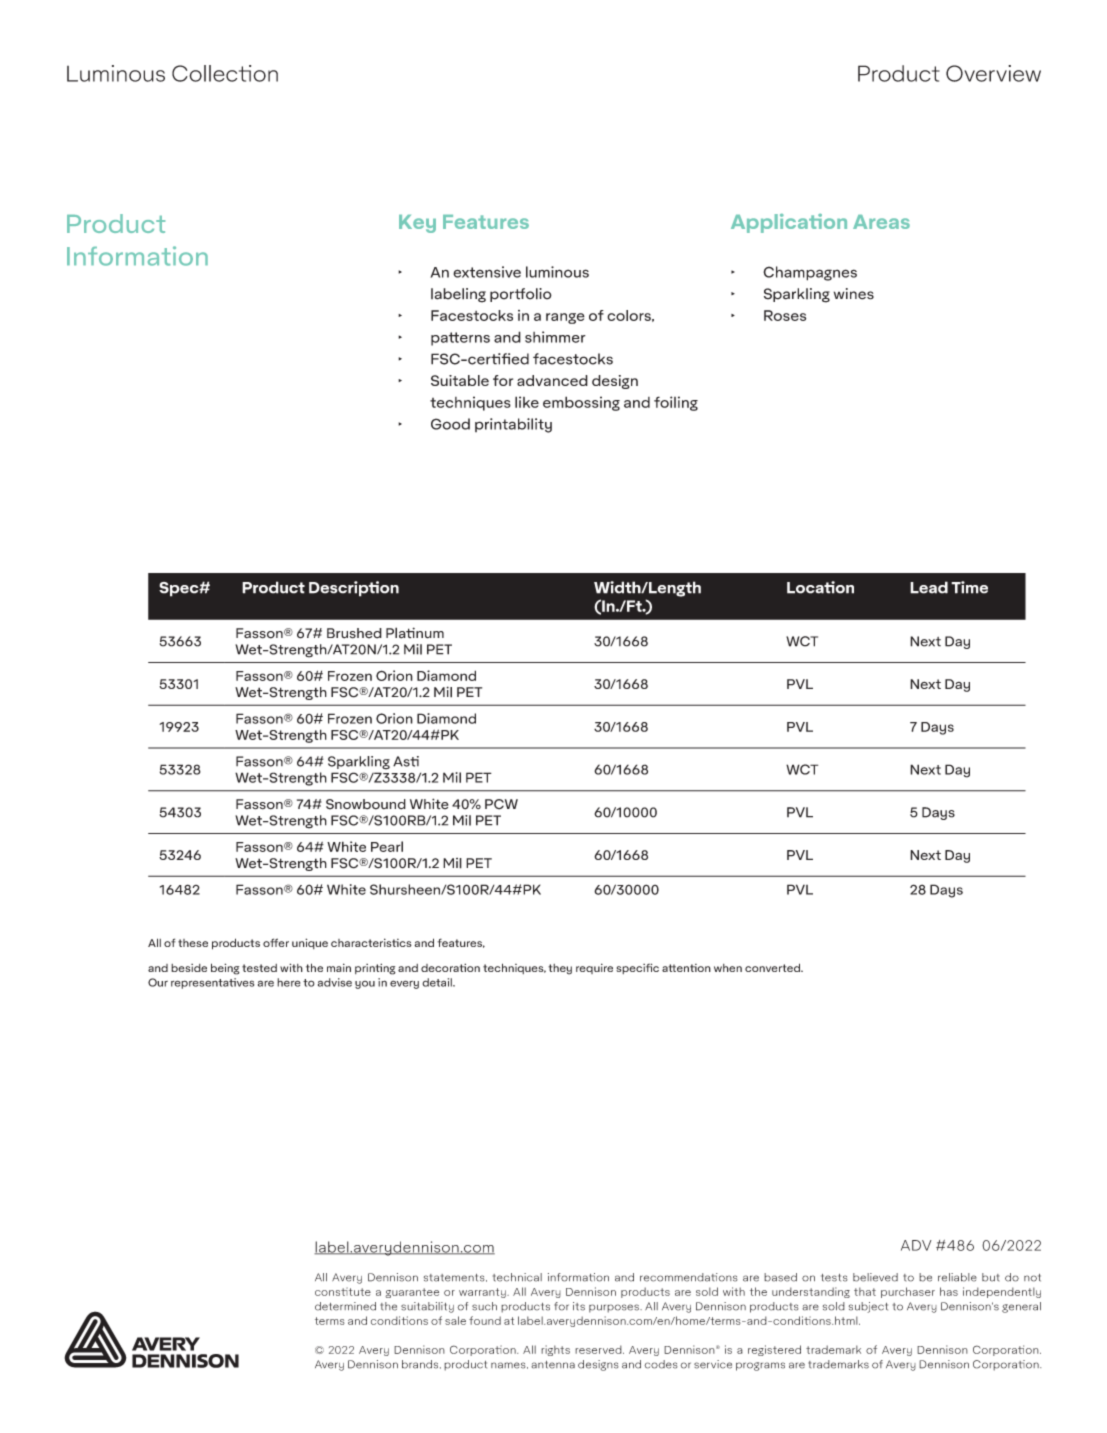  Describe the element at coordinates (415, 633) in the screenshot. I see `Platinum` at that location.
